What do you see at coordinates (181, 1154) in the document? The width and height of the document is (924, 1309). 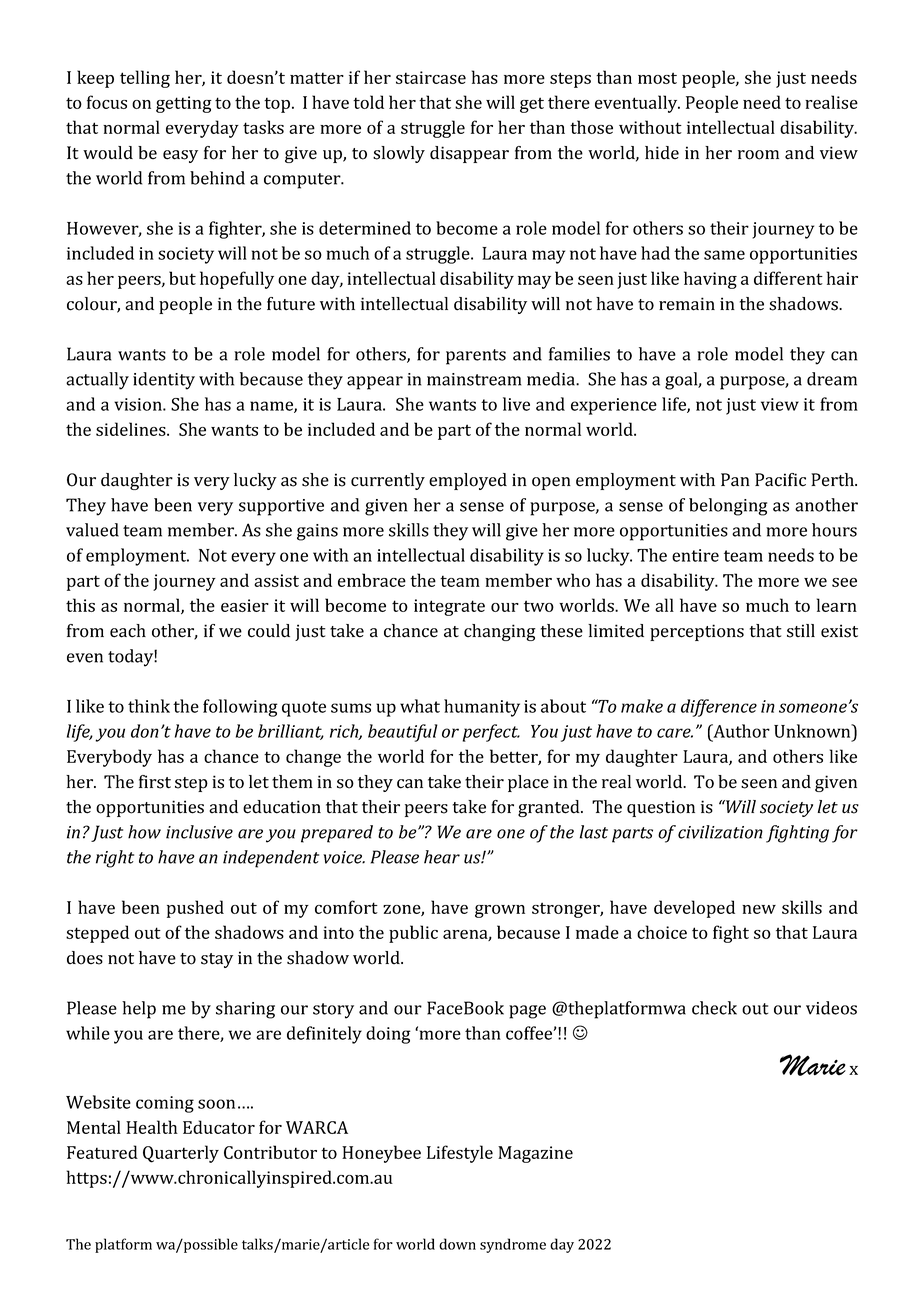 I see `Quarterly` at bounding box center [181, 1154].
